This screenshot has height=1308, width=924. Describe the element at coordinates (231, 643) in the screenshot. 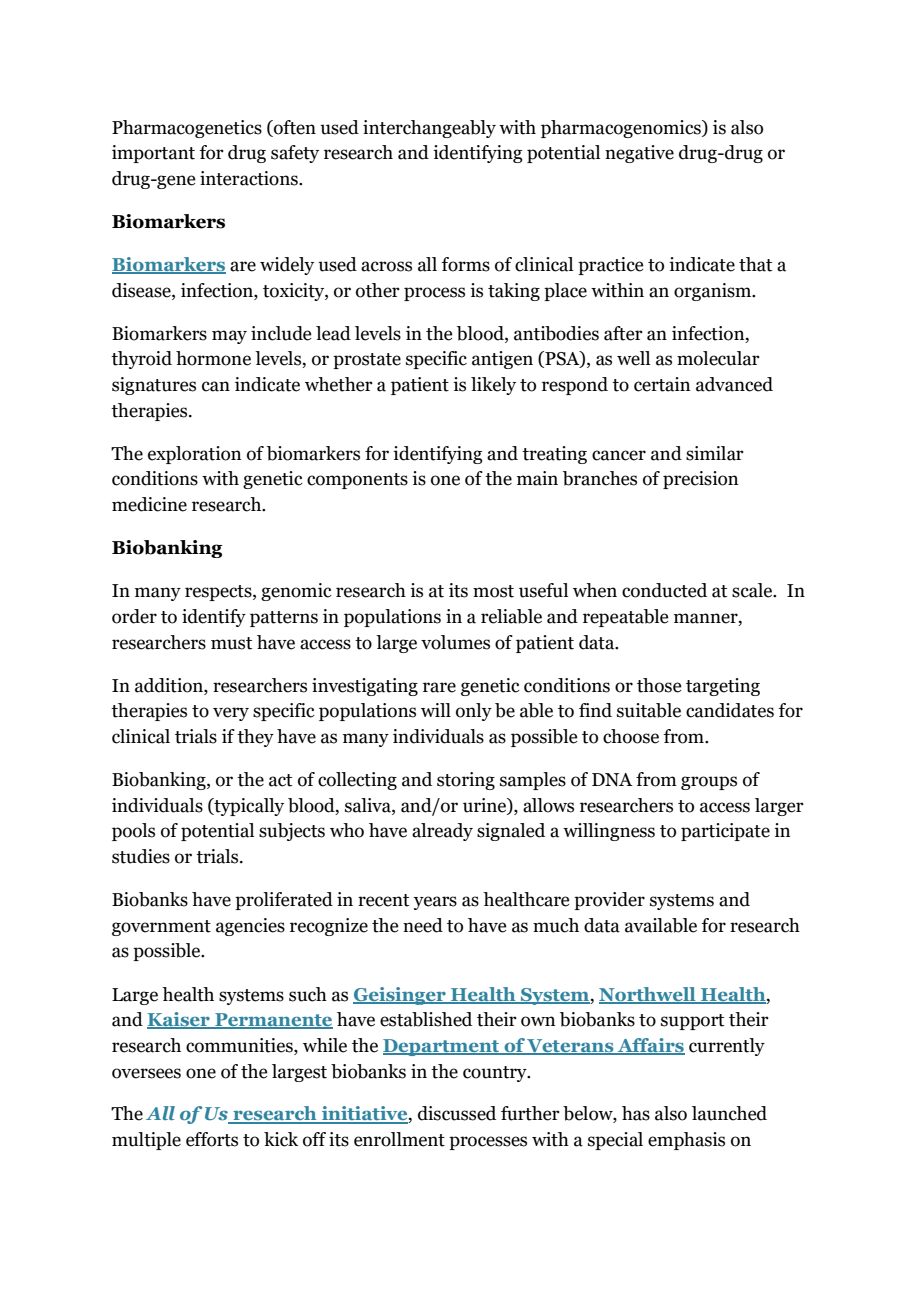

I see `must` at that location.
